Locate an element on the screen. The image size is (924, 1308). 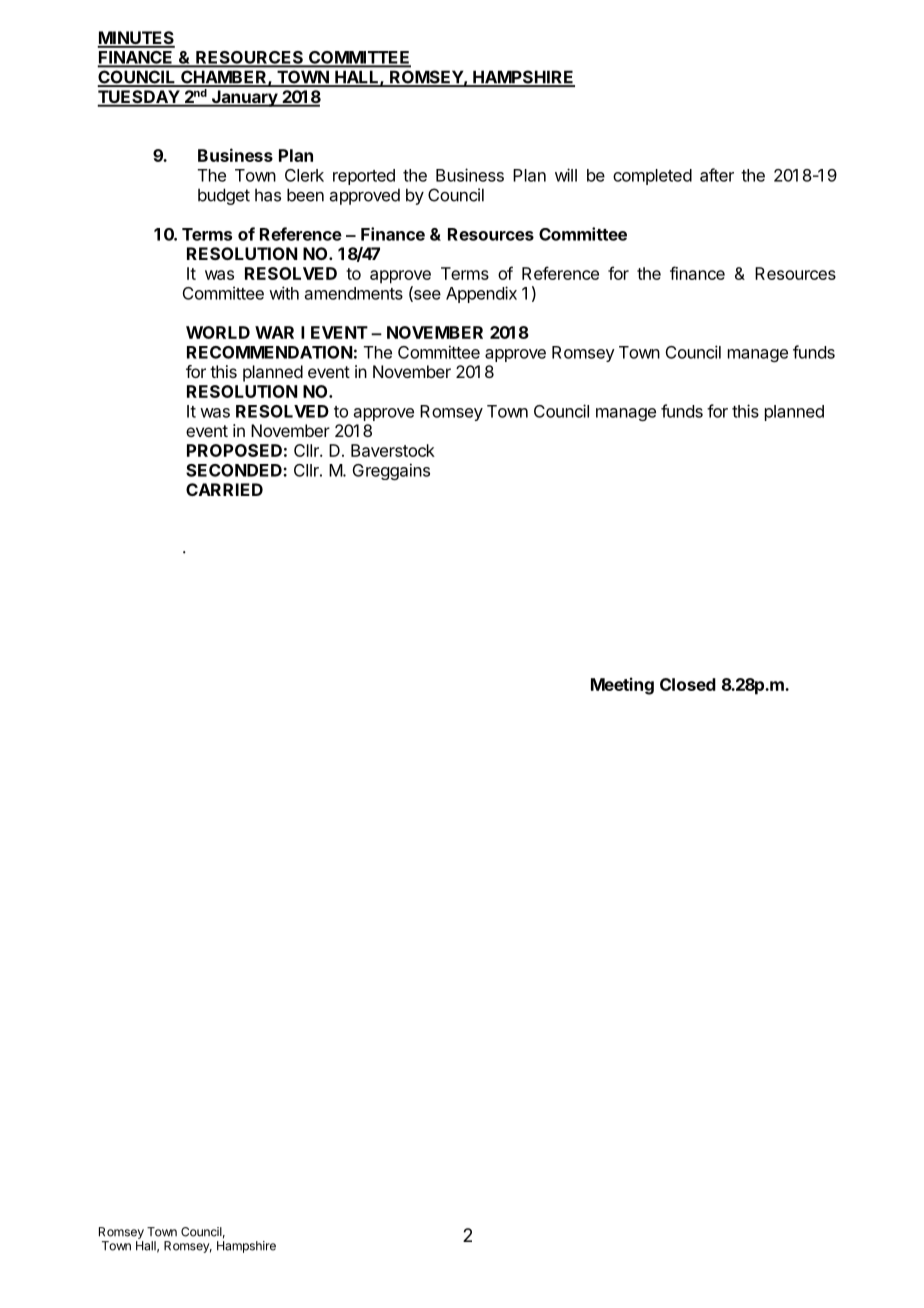
WORLD is located at coordinates (218, 332).
